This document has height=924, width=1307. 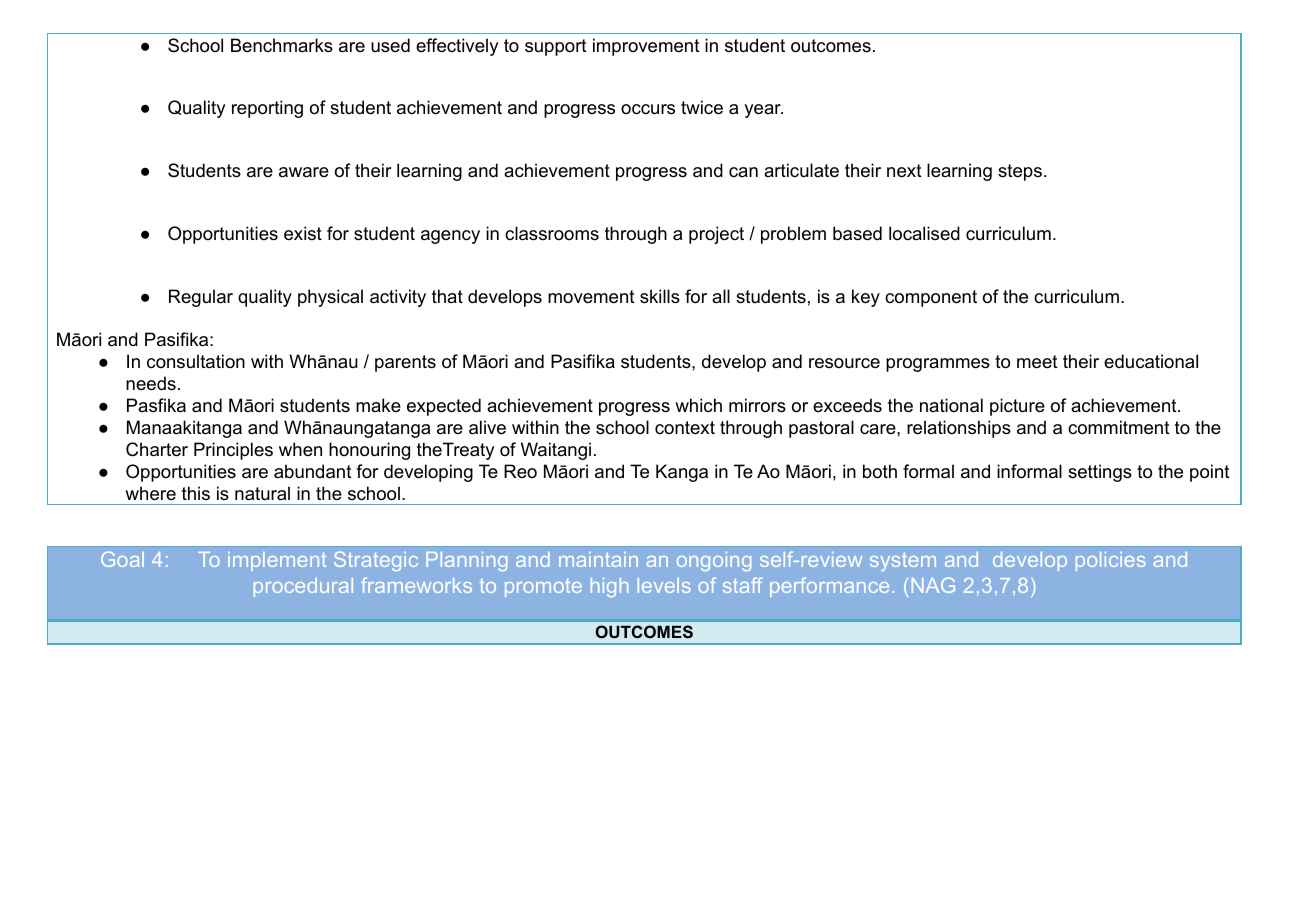 What do you see at coordinates (931, 298) in the document?
I see `component` at bounding box center [931, 298].
